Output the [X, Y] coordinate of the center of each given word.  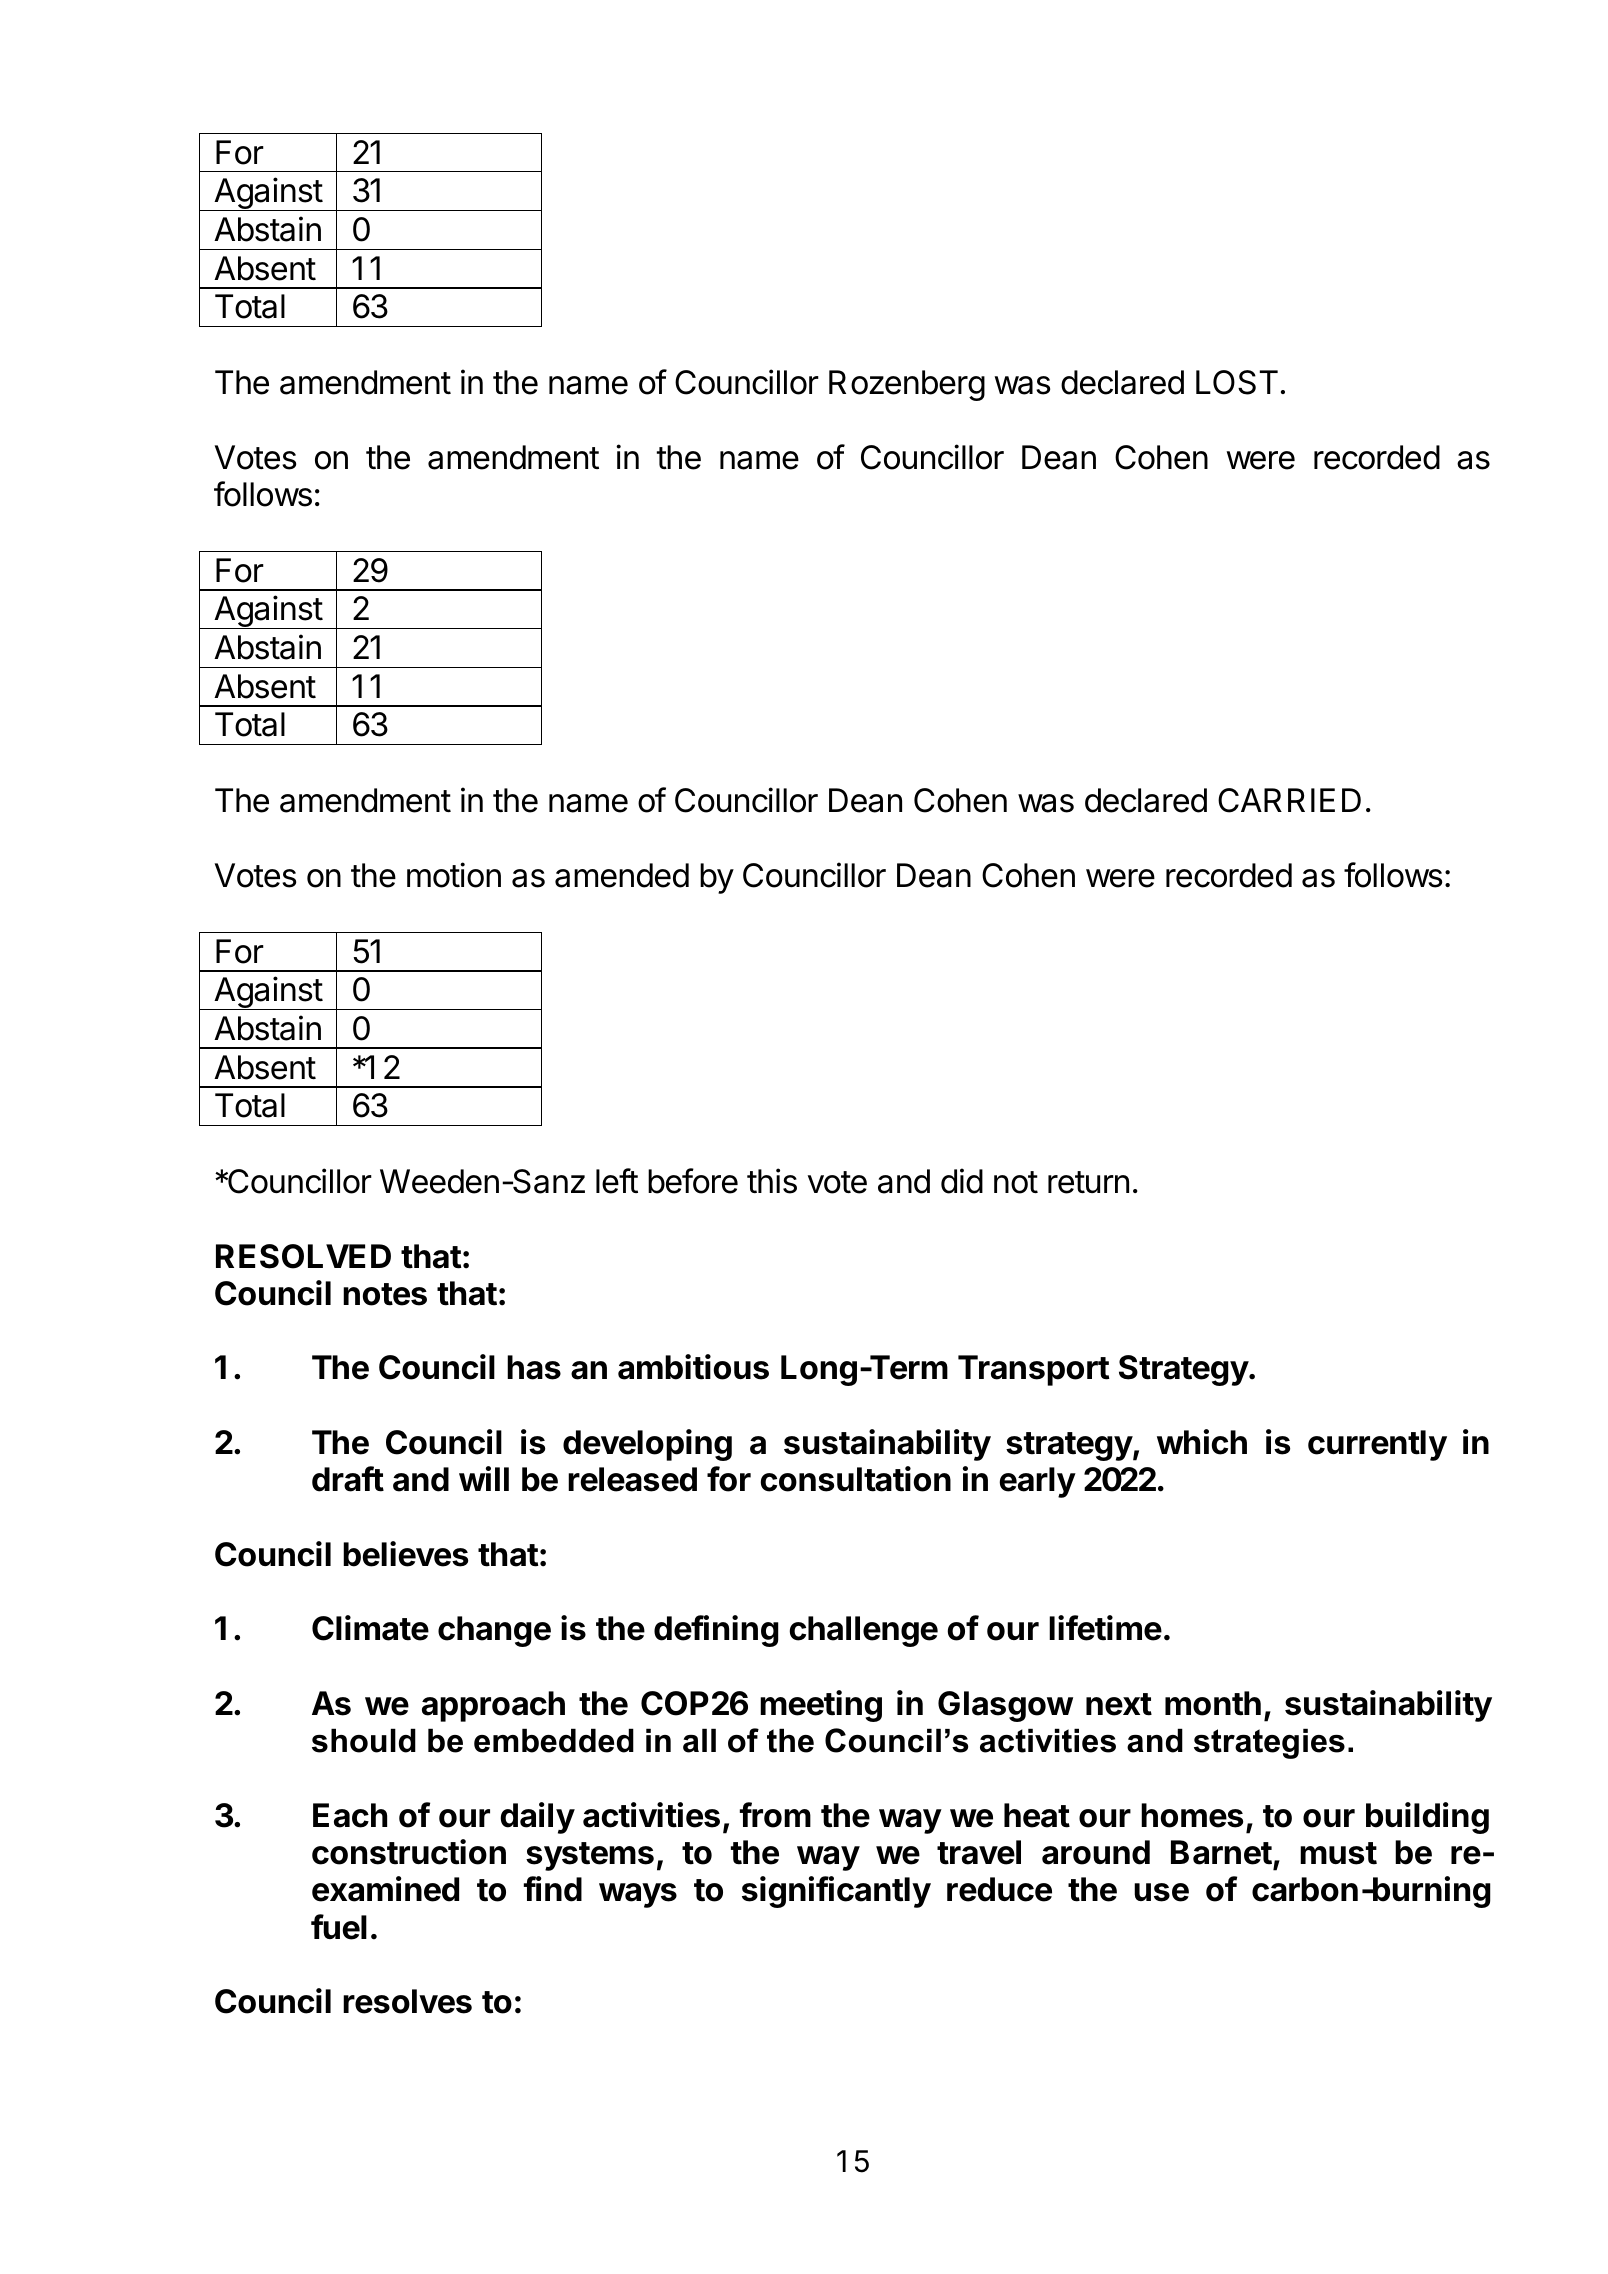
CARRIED [1289, 800]
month [1213, 1703]
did [962, 1181]
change [494, 1631]
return [1088, 1182]
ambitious [693, 1367]
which [1202, 1442]
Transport [1033, 1370]
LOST [1237, 382]
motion [454, 875]
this [772, 1181]
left [617, 1181]
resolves [407, 2001]
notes [385, 1294]
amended [622, 875]
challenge [863, 1631]
